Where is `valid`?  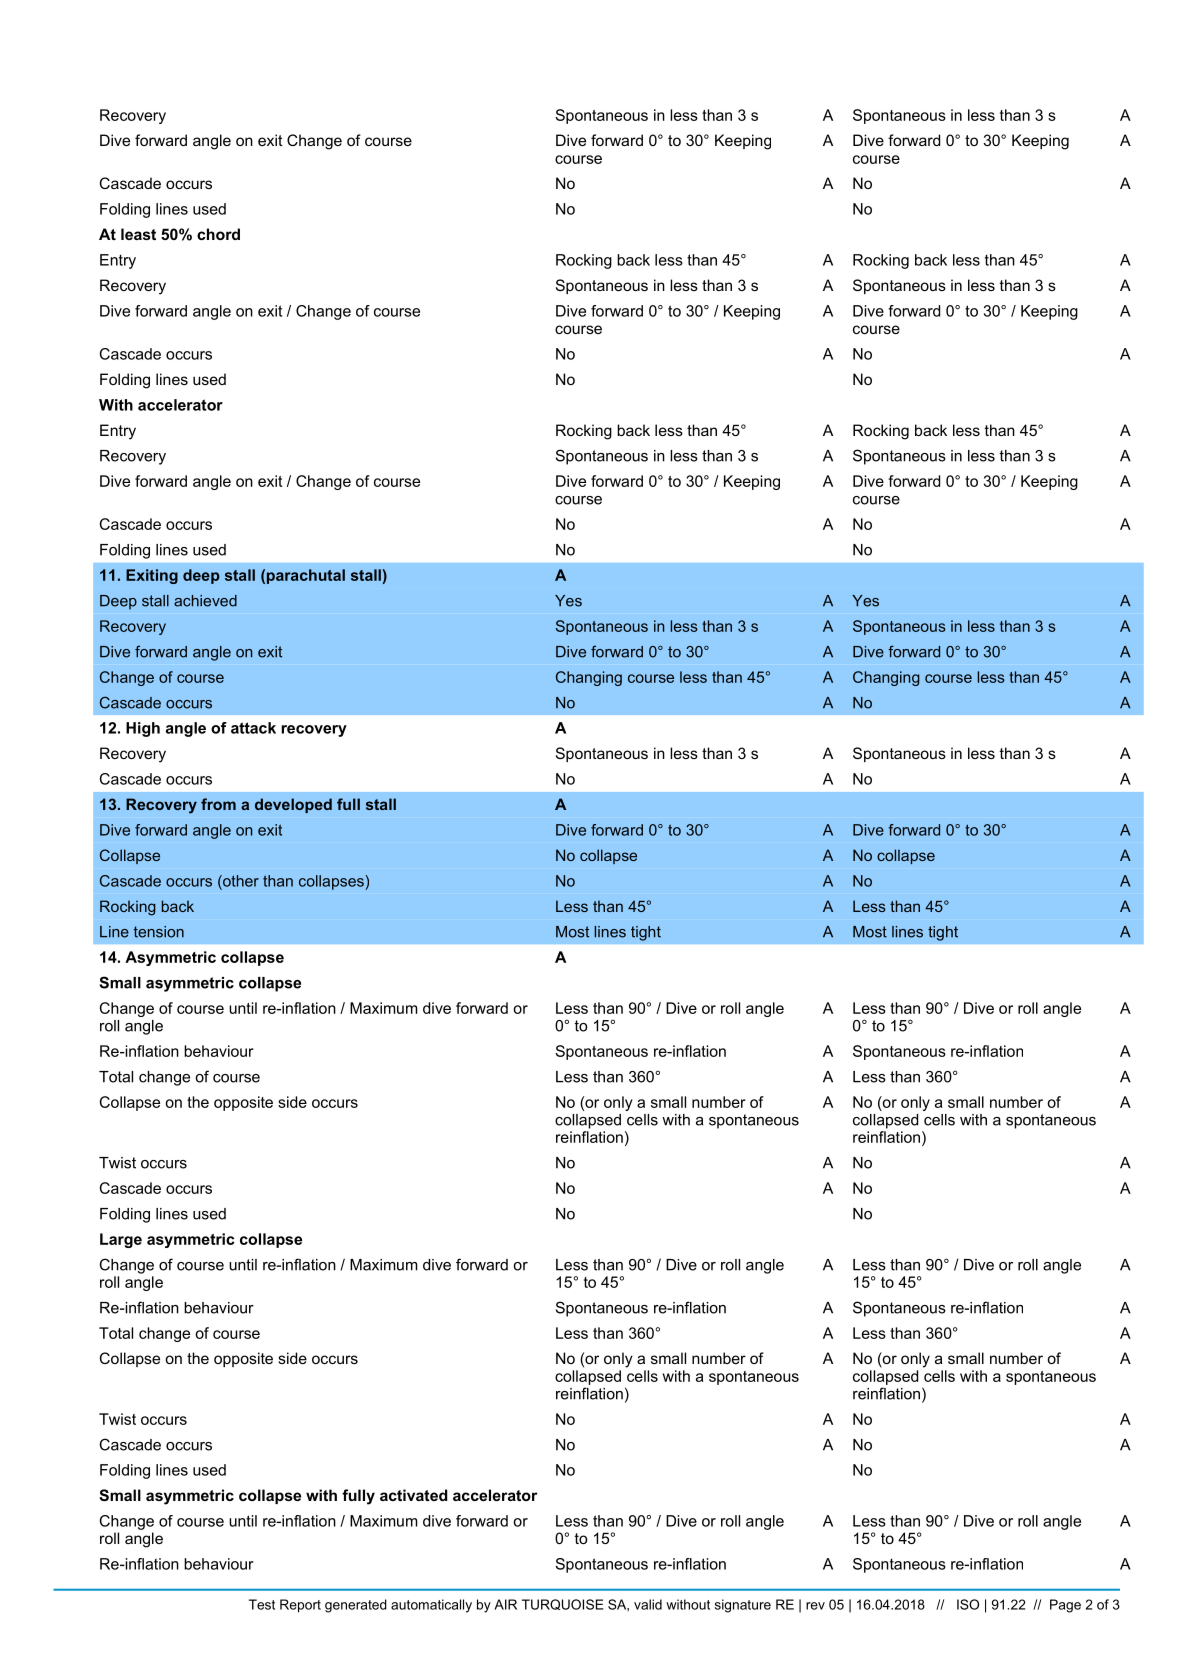
valid is located at coordinates (648, 1604).
